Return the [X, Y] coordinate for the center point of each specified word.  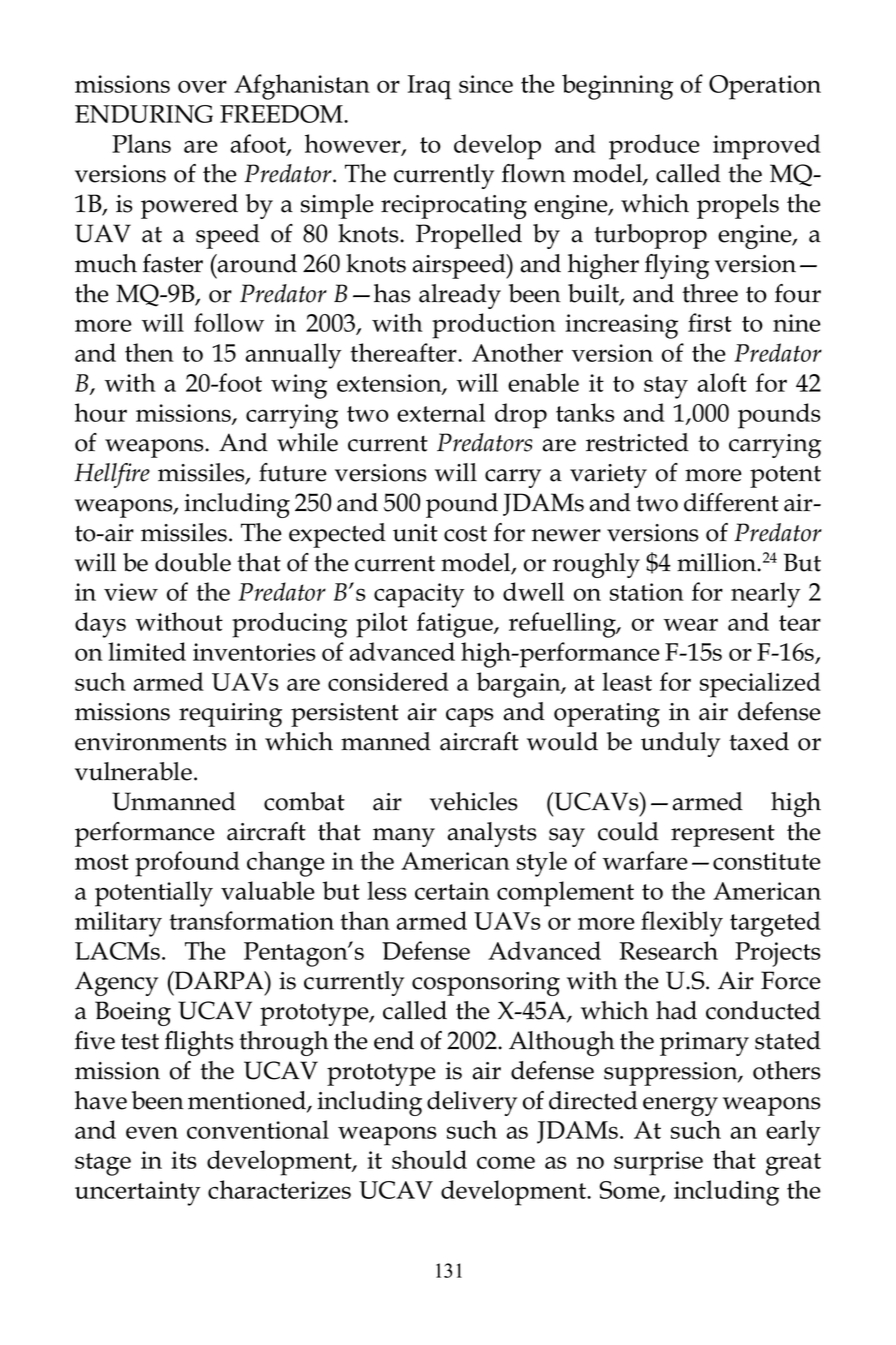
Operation [765, 87]
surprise [658, 1163]
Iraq [429, 87]
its [184, 1160]
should [429, 1159]
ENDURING [144, 114]
